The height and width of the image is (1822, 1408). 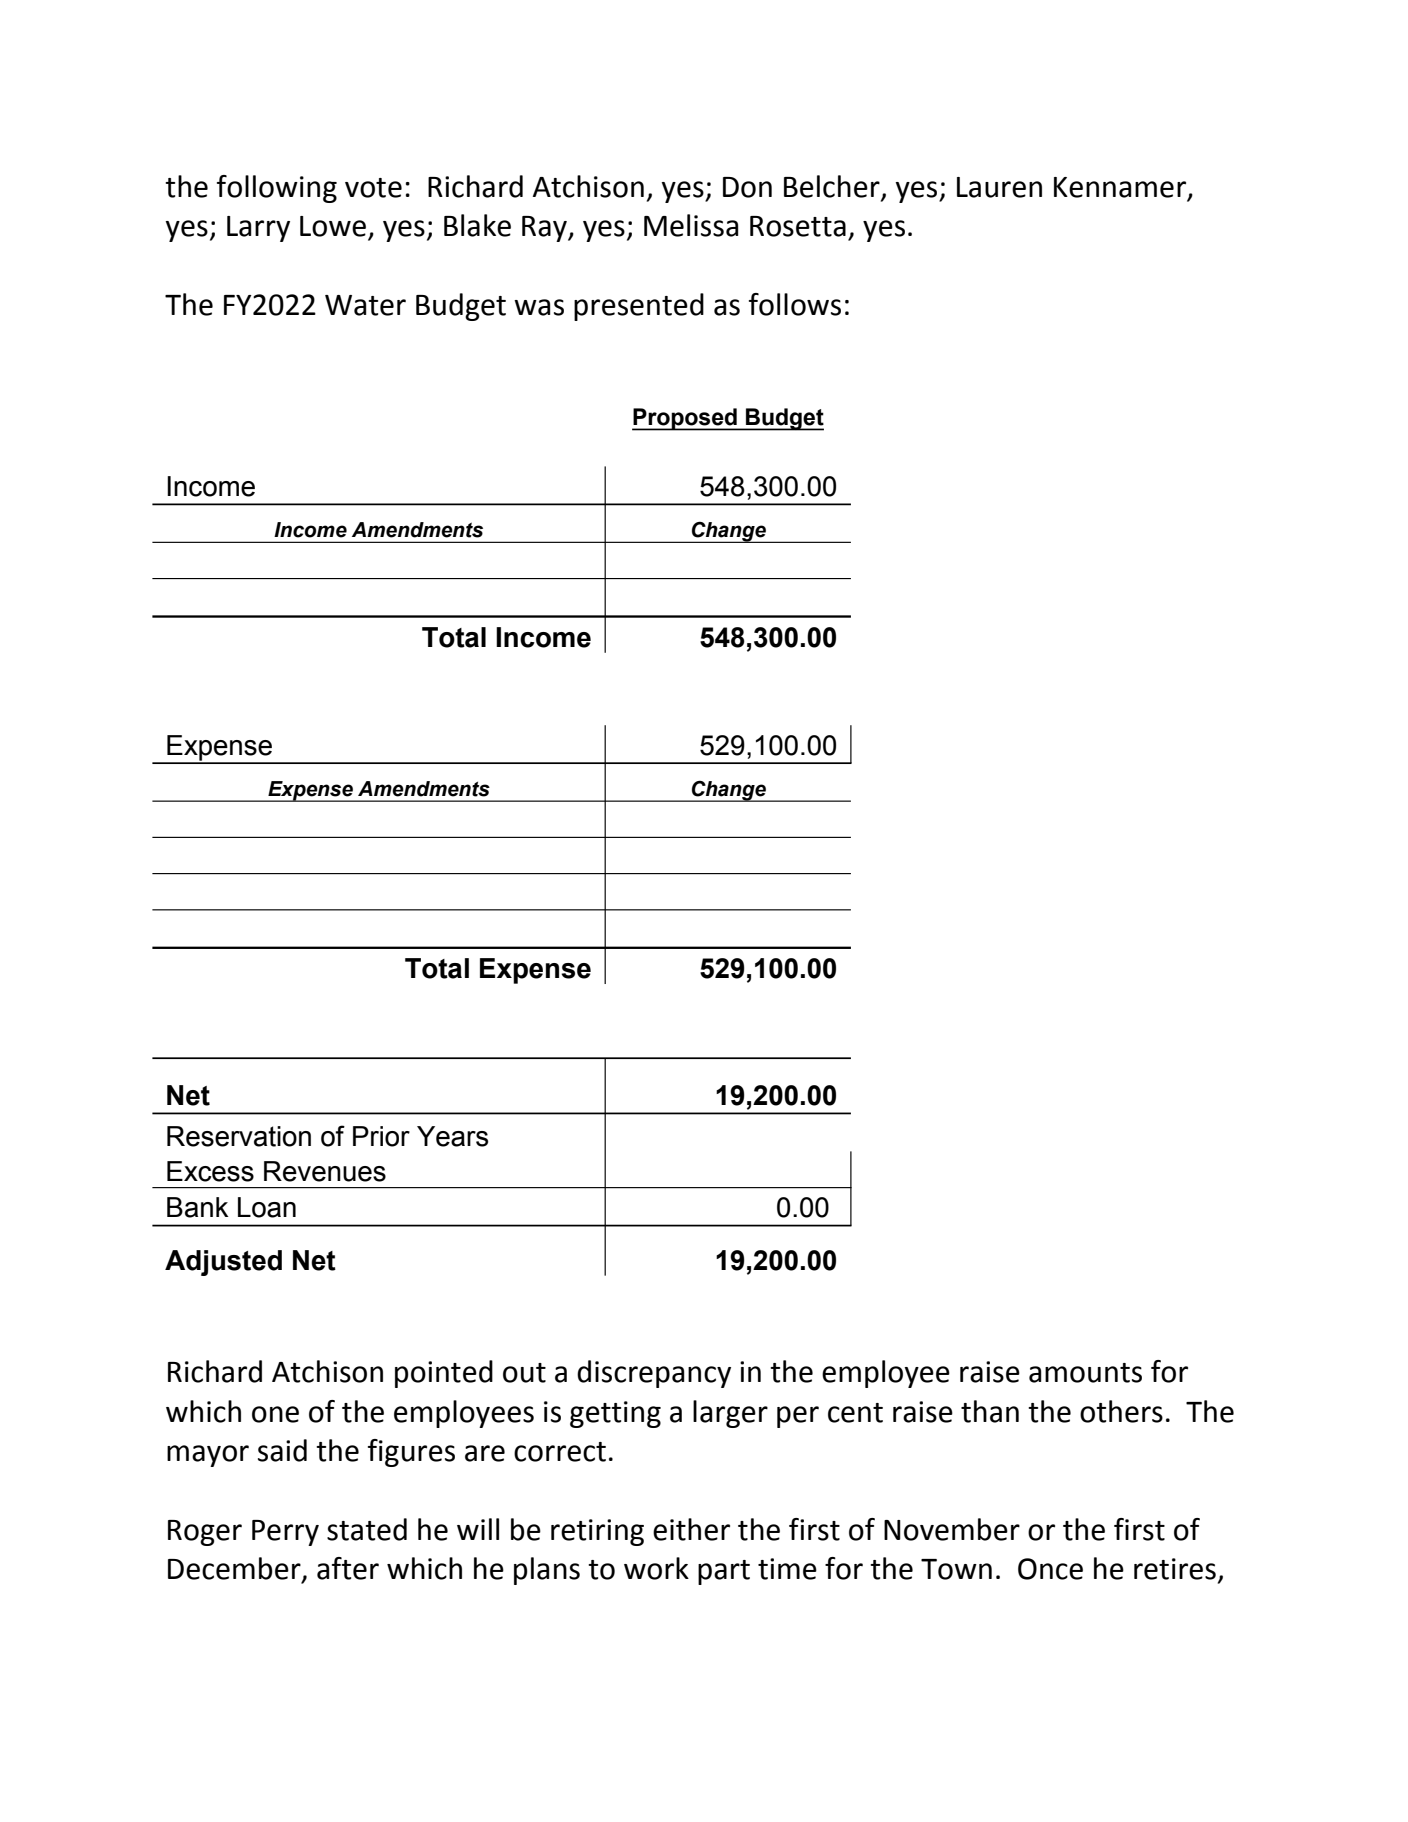 I want to click on Perry, so click(x=285, y=1533).
